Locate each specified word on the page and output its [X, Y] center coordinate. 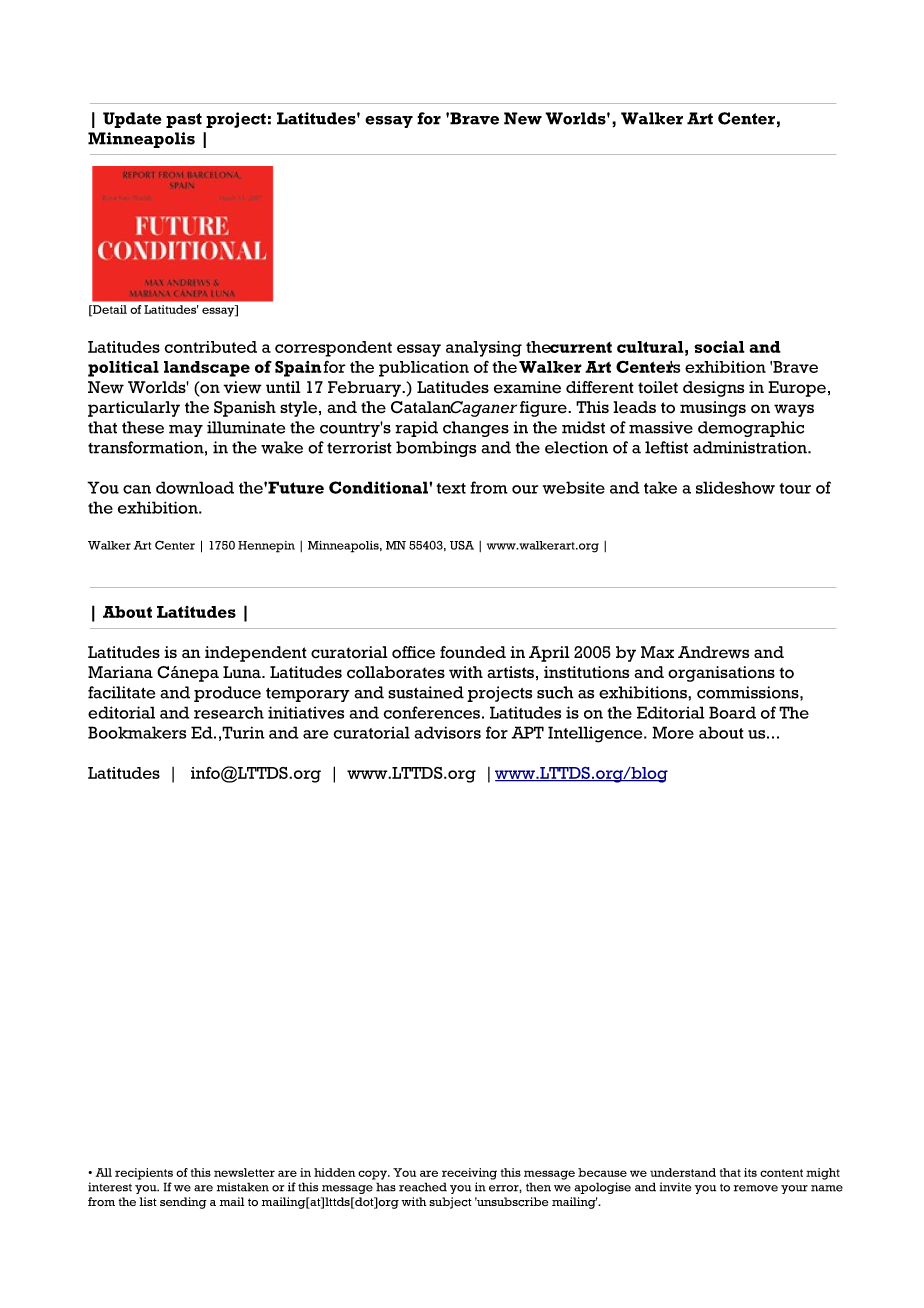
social [719, 347]
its [750, 1172]
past [184, 120]
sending [183, 1203]
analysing [484, 349]
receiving [469, 1174]
